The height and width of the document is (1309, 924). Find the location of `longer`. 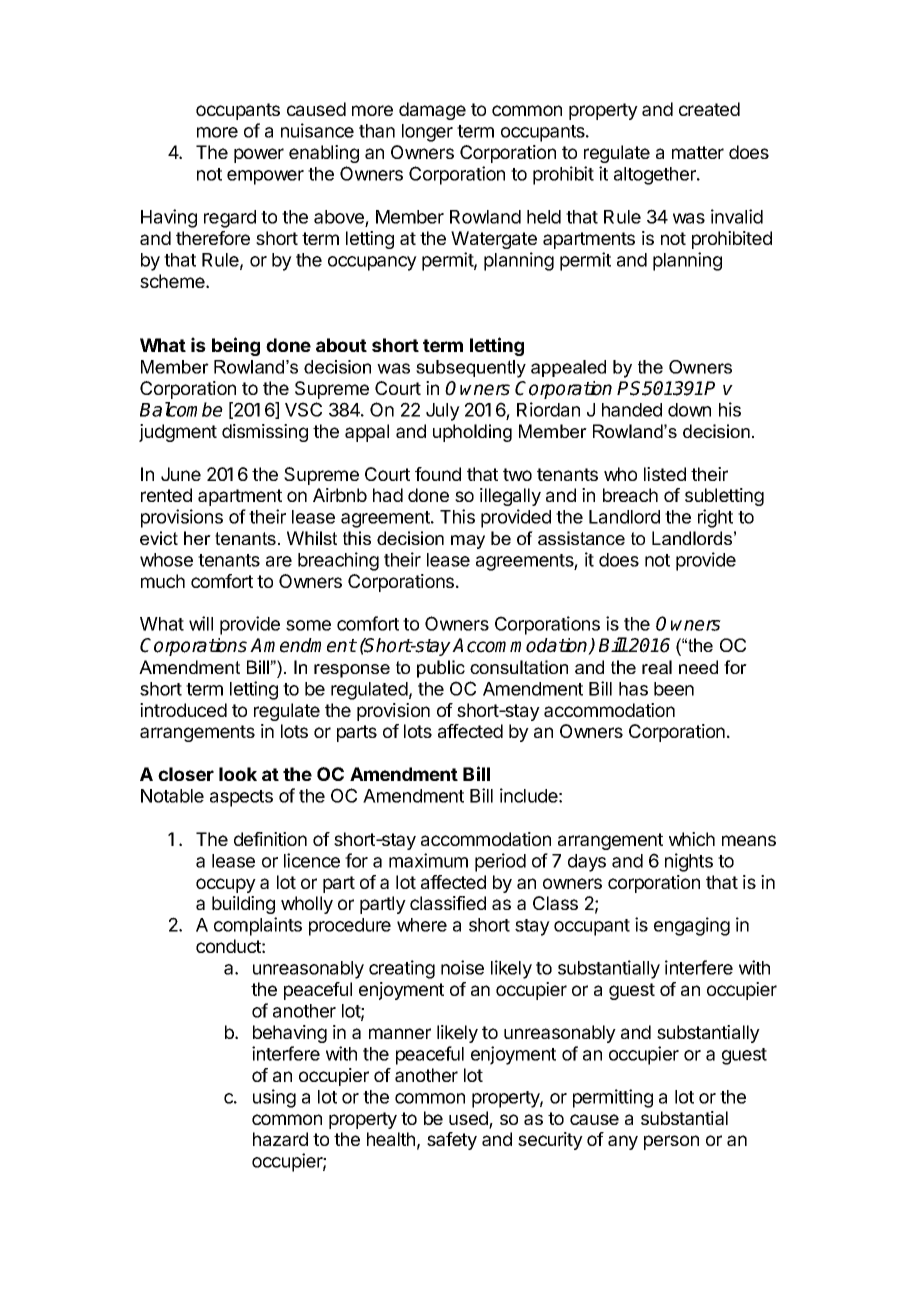

longer is located at coordinates (427, 133).
